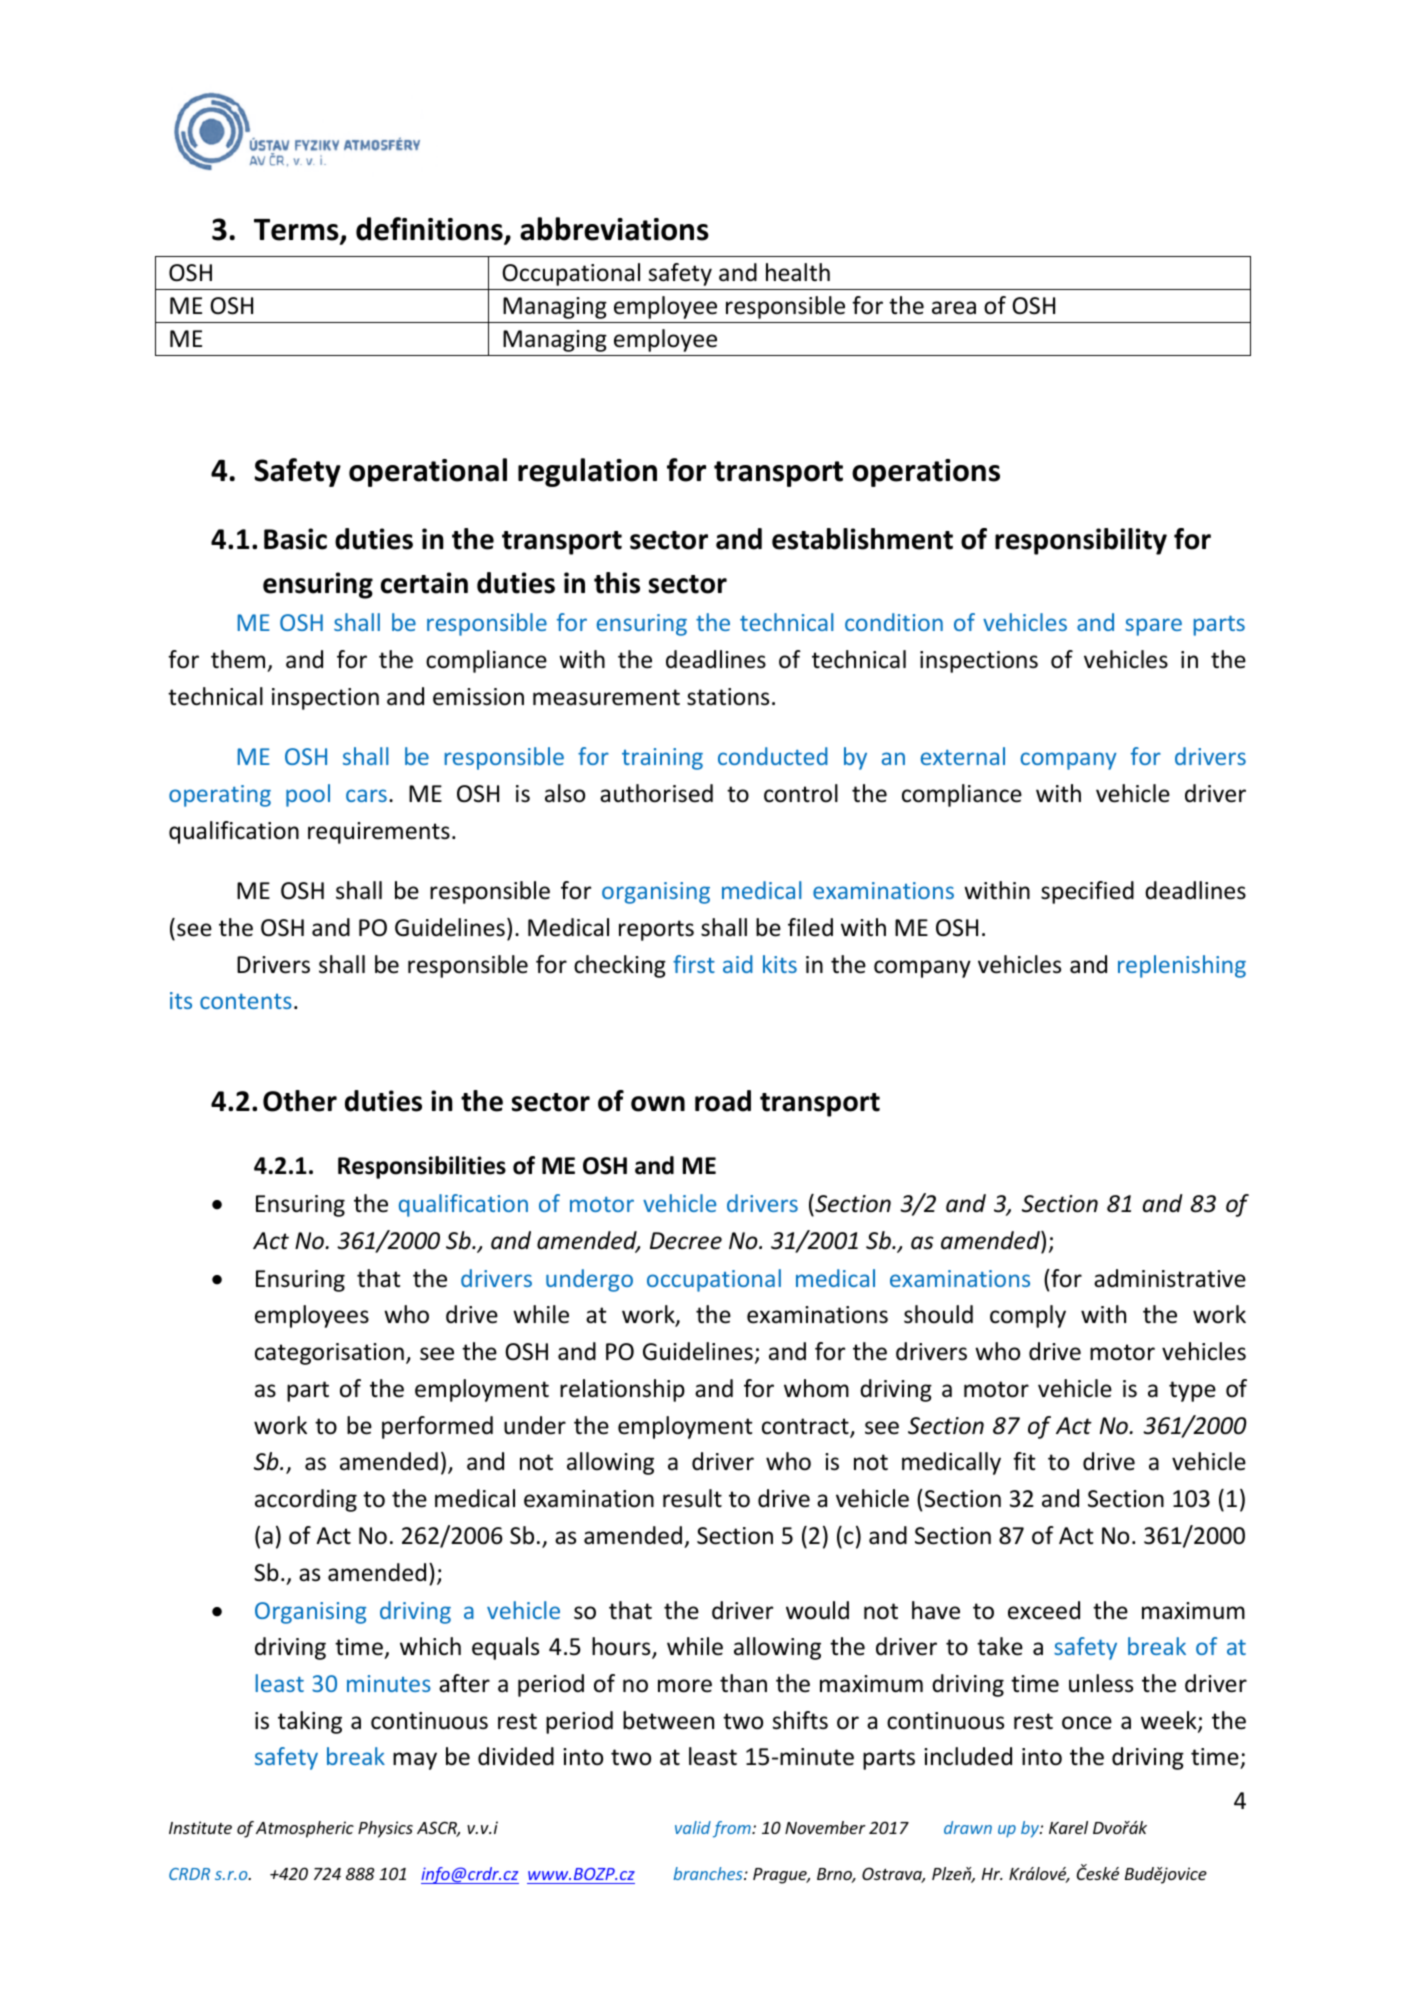  What do you see at coordinates (954, 308) in the image?
I see `area` at bounding box center [954, 308].
